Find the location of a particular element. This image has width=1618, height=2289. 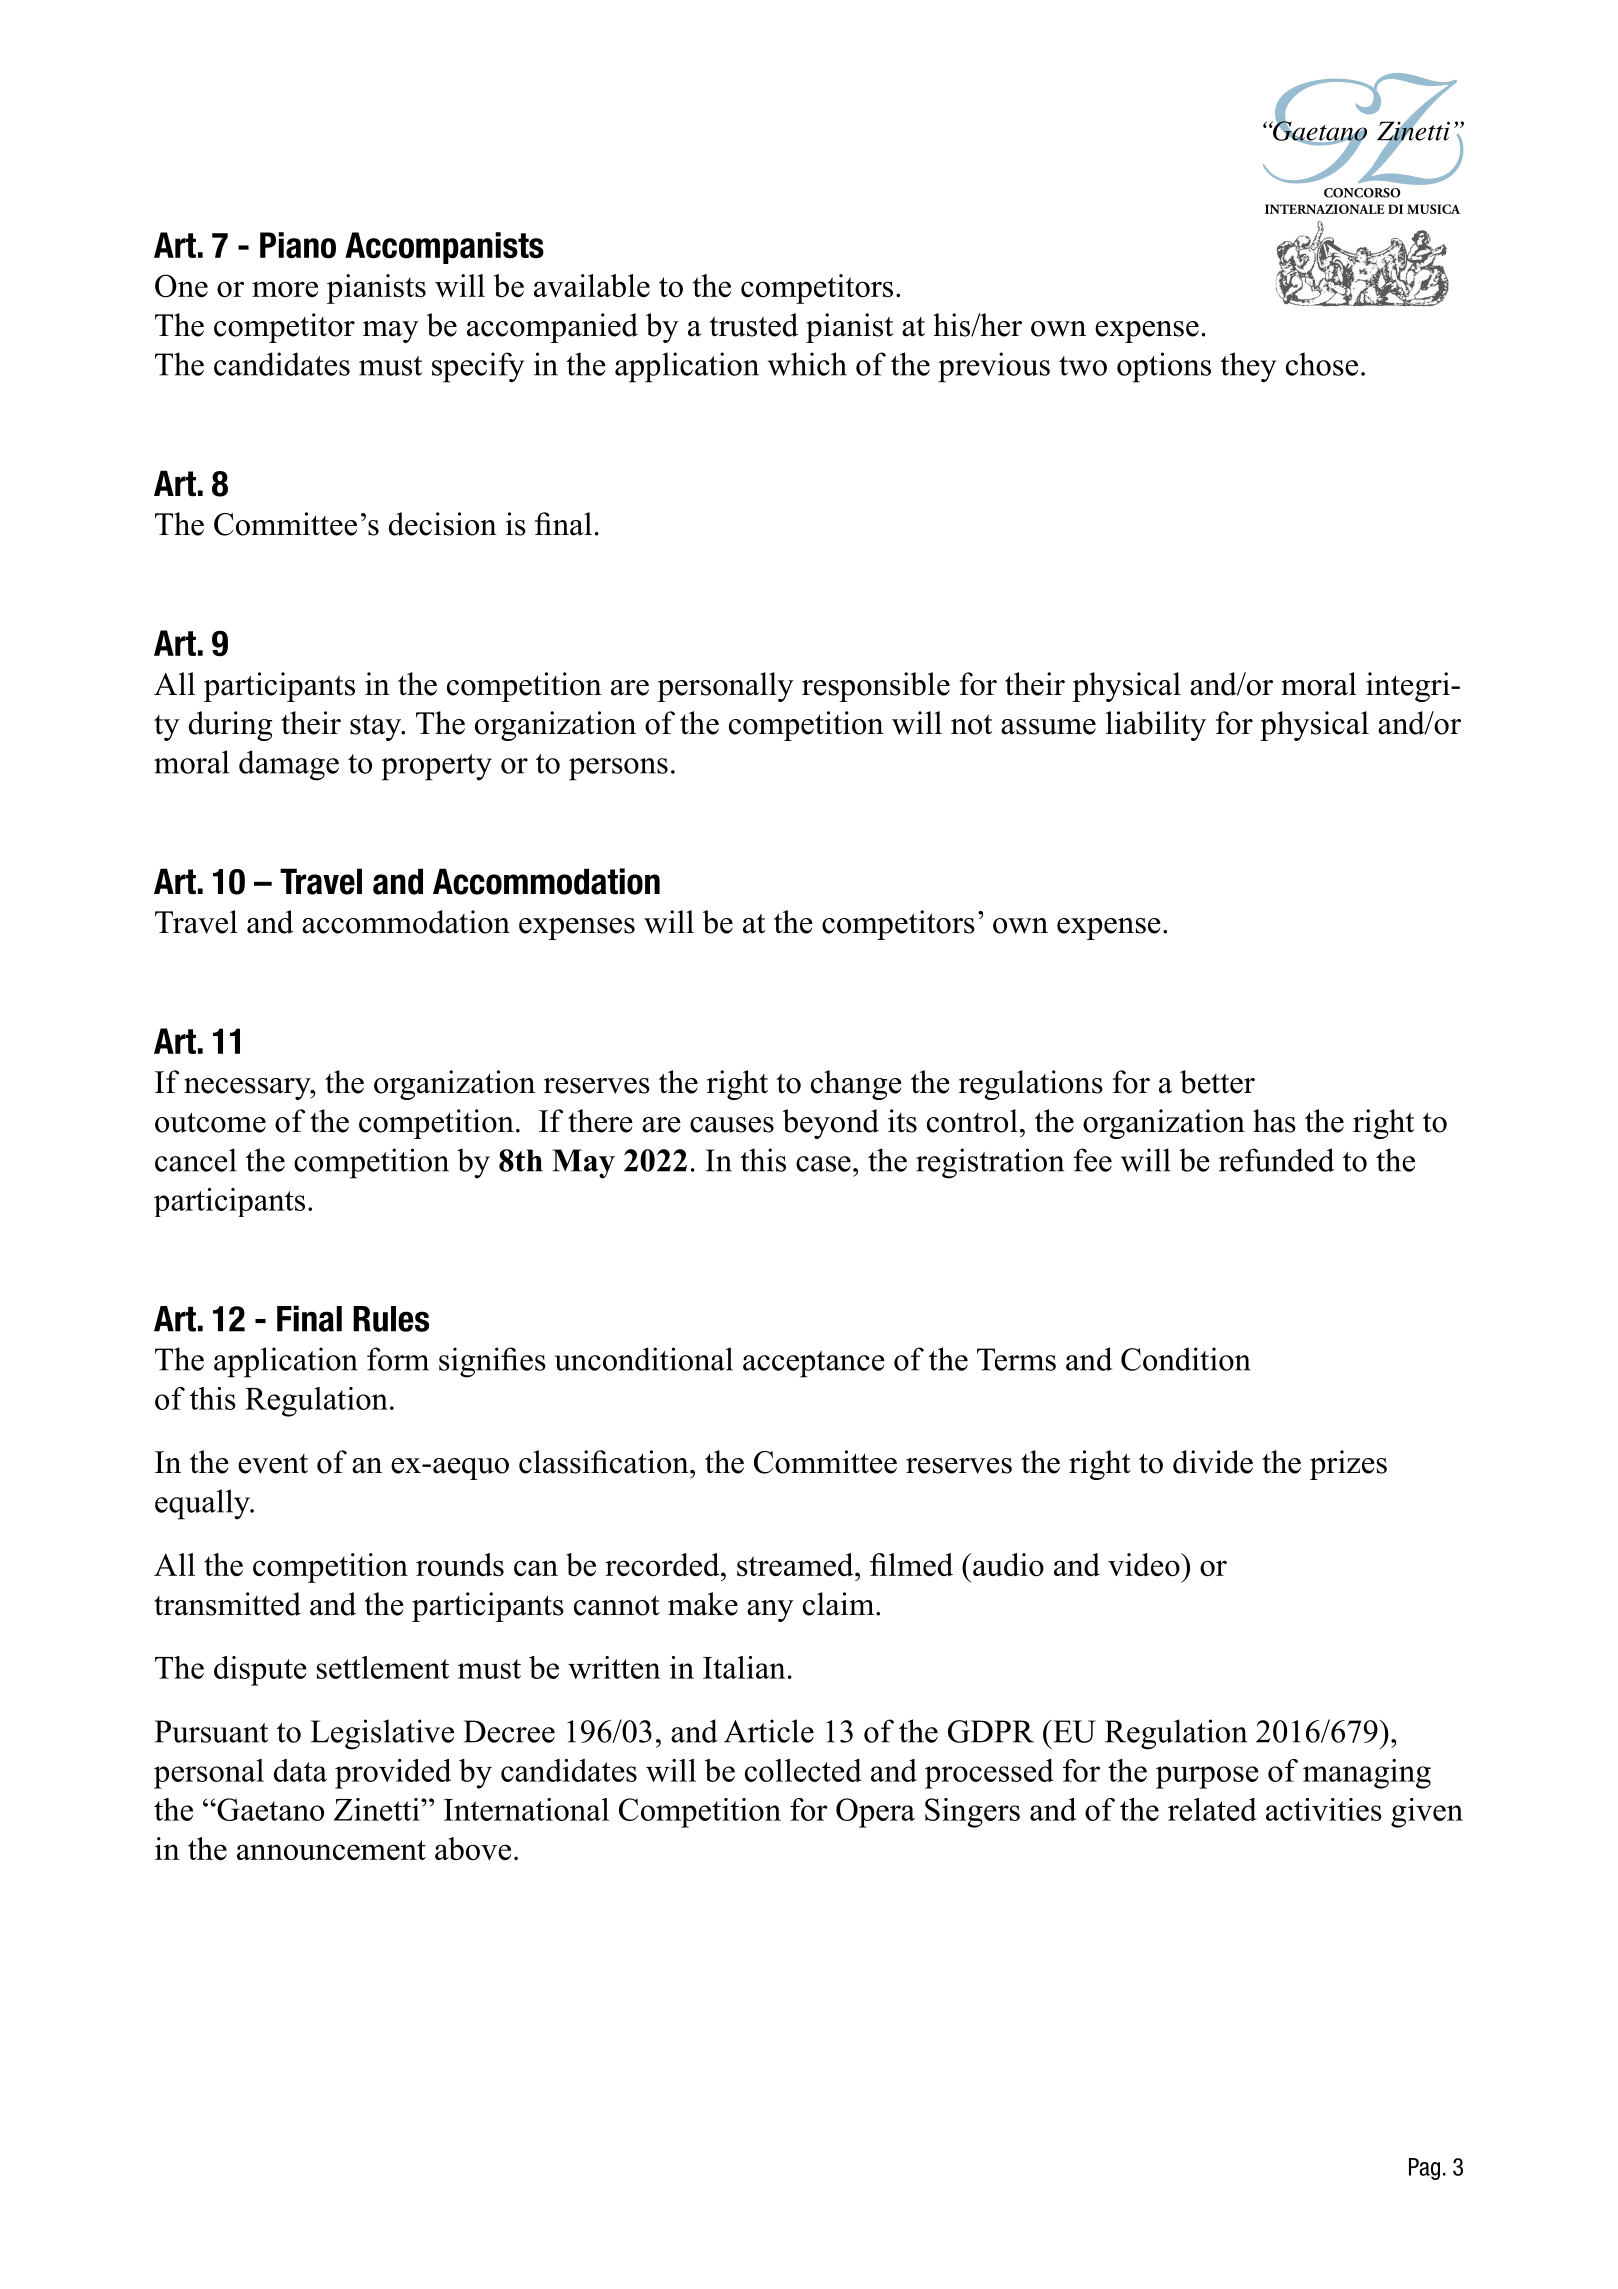

announcement is located at coordinates (331, 1850).
